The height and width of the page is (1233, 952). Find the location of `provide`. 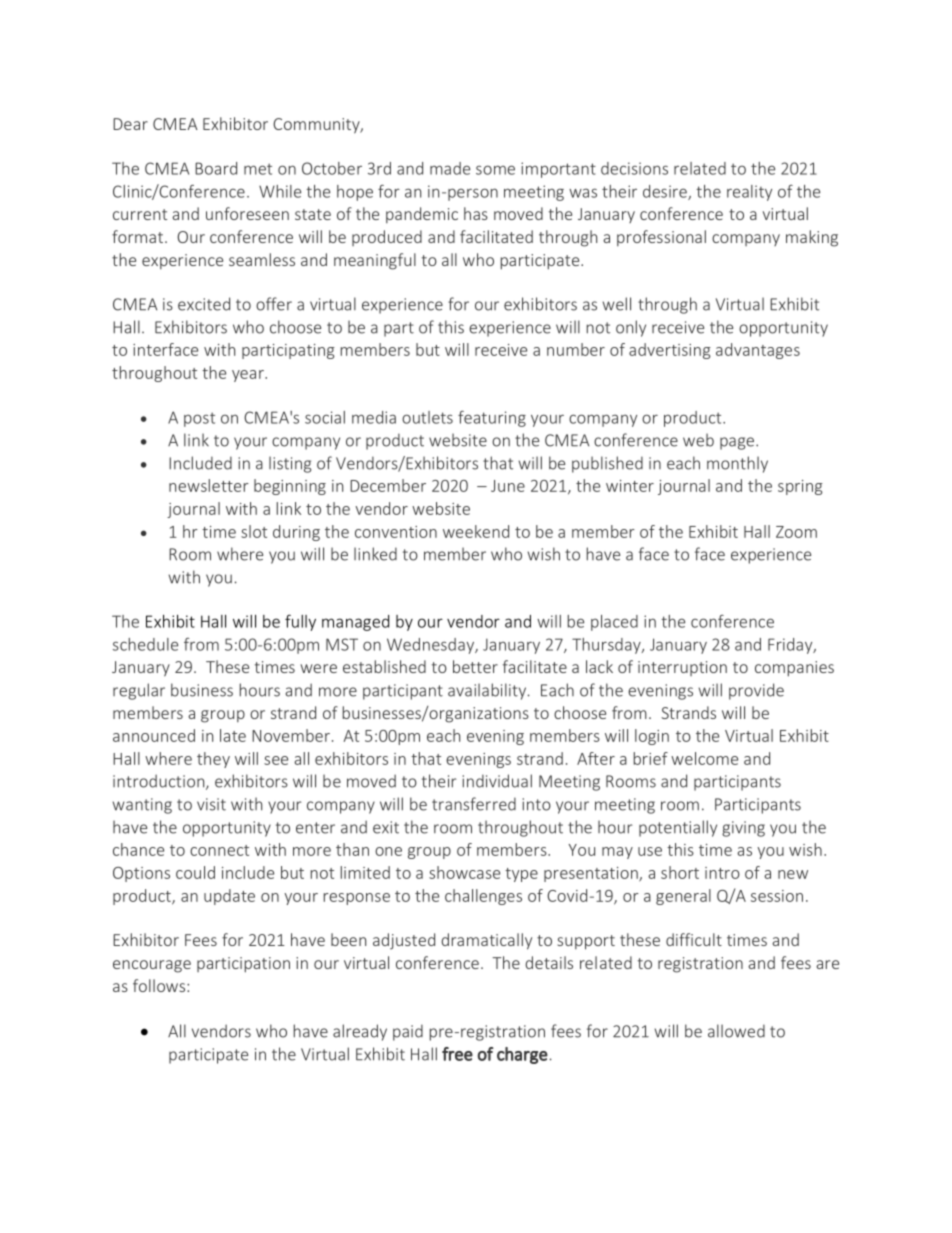

provide is located at coordinates (756, 691).
